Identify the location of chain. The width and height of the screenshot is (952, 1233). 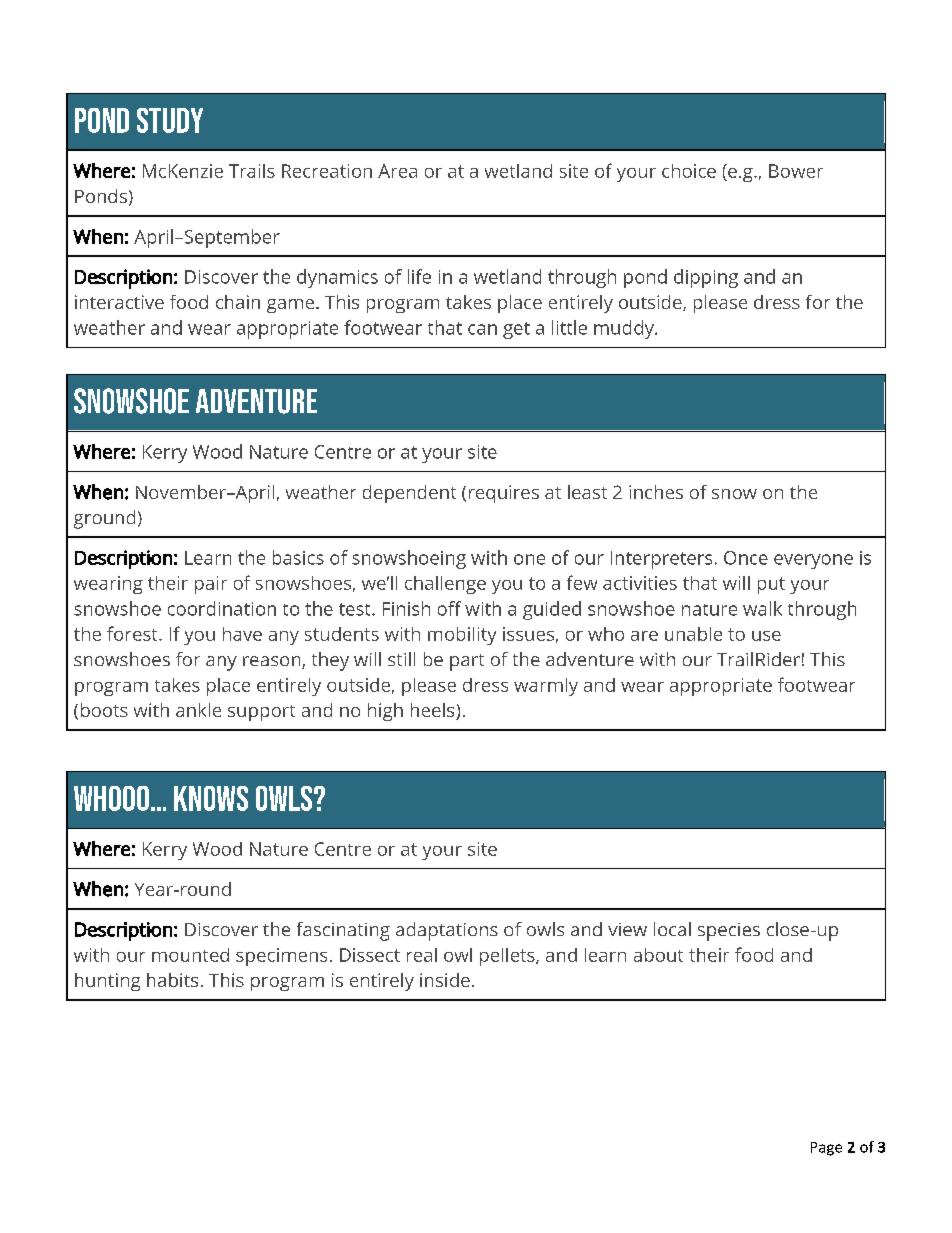
(238, 302).
